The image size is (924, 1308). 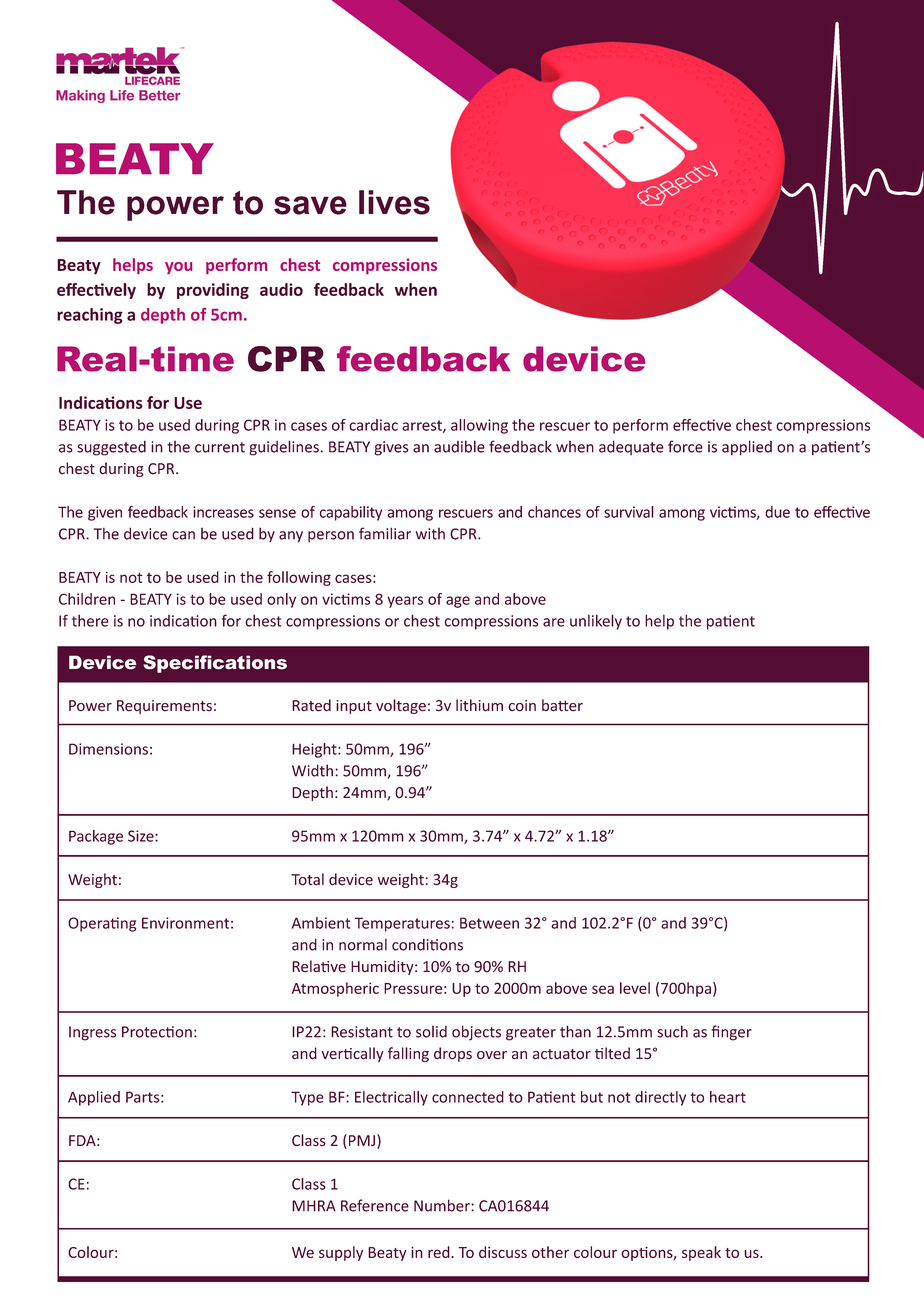 What do you see at coordinates (402, 924) in the screenshot?
I see `Temperatures` at bounding box center [402, 924].
